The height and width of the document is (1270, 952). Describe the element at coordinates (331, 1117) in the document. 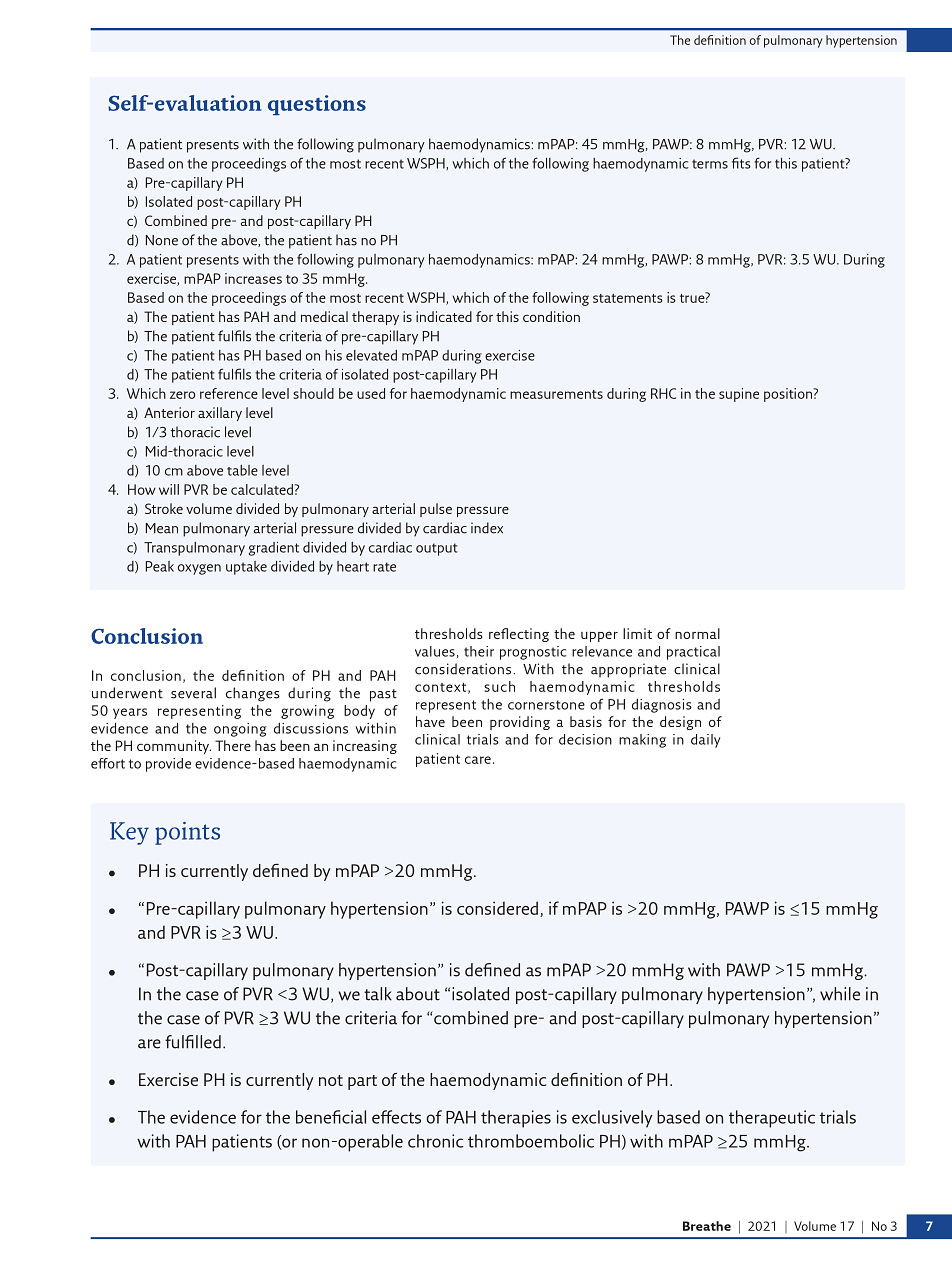

I see `beneficial` at that location.
